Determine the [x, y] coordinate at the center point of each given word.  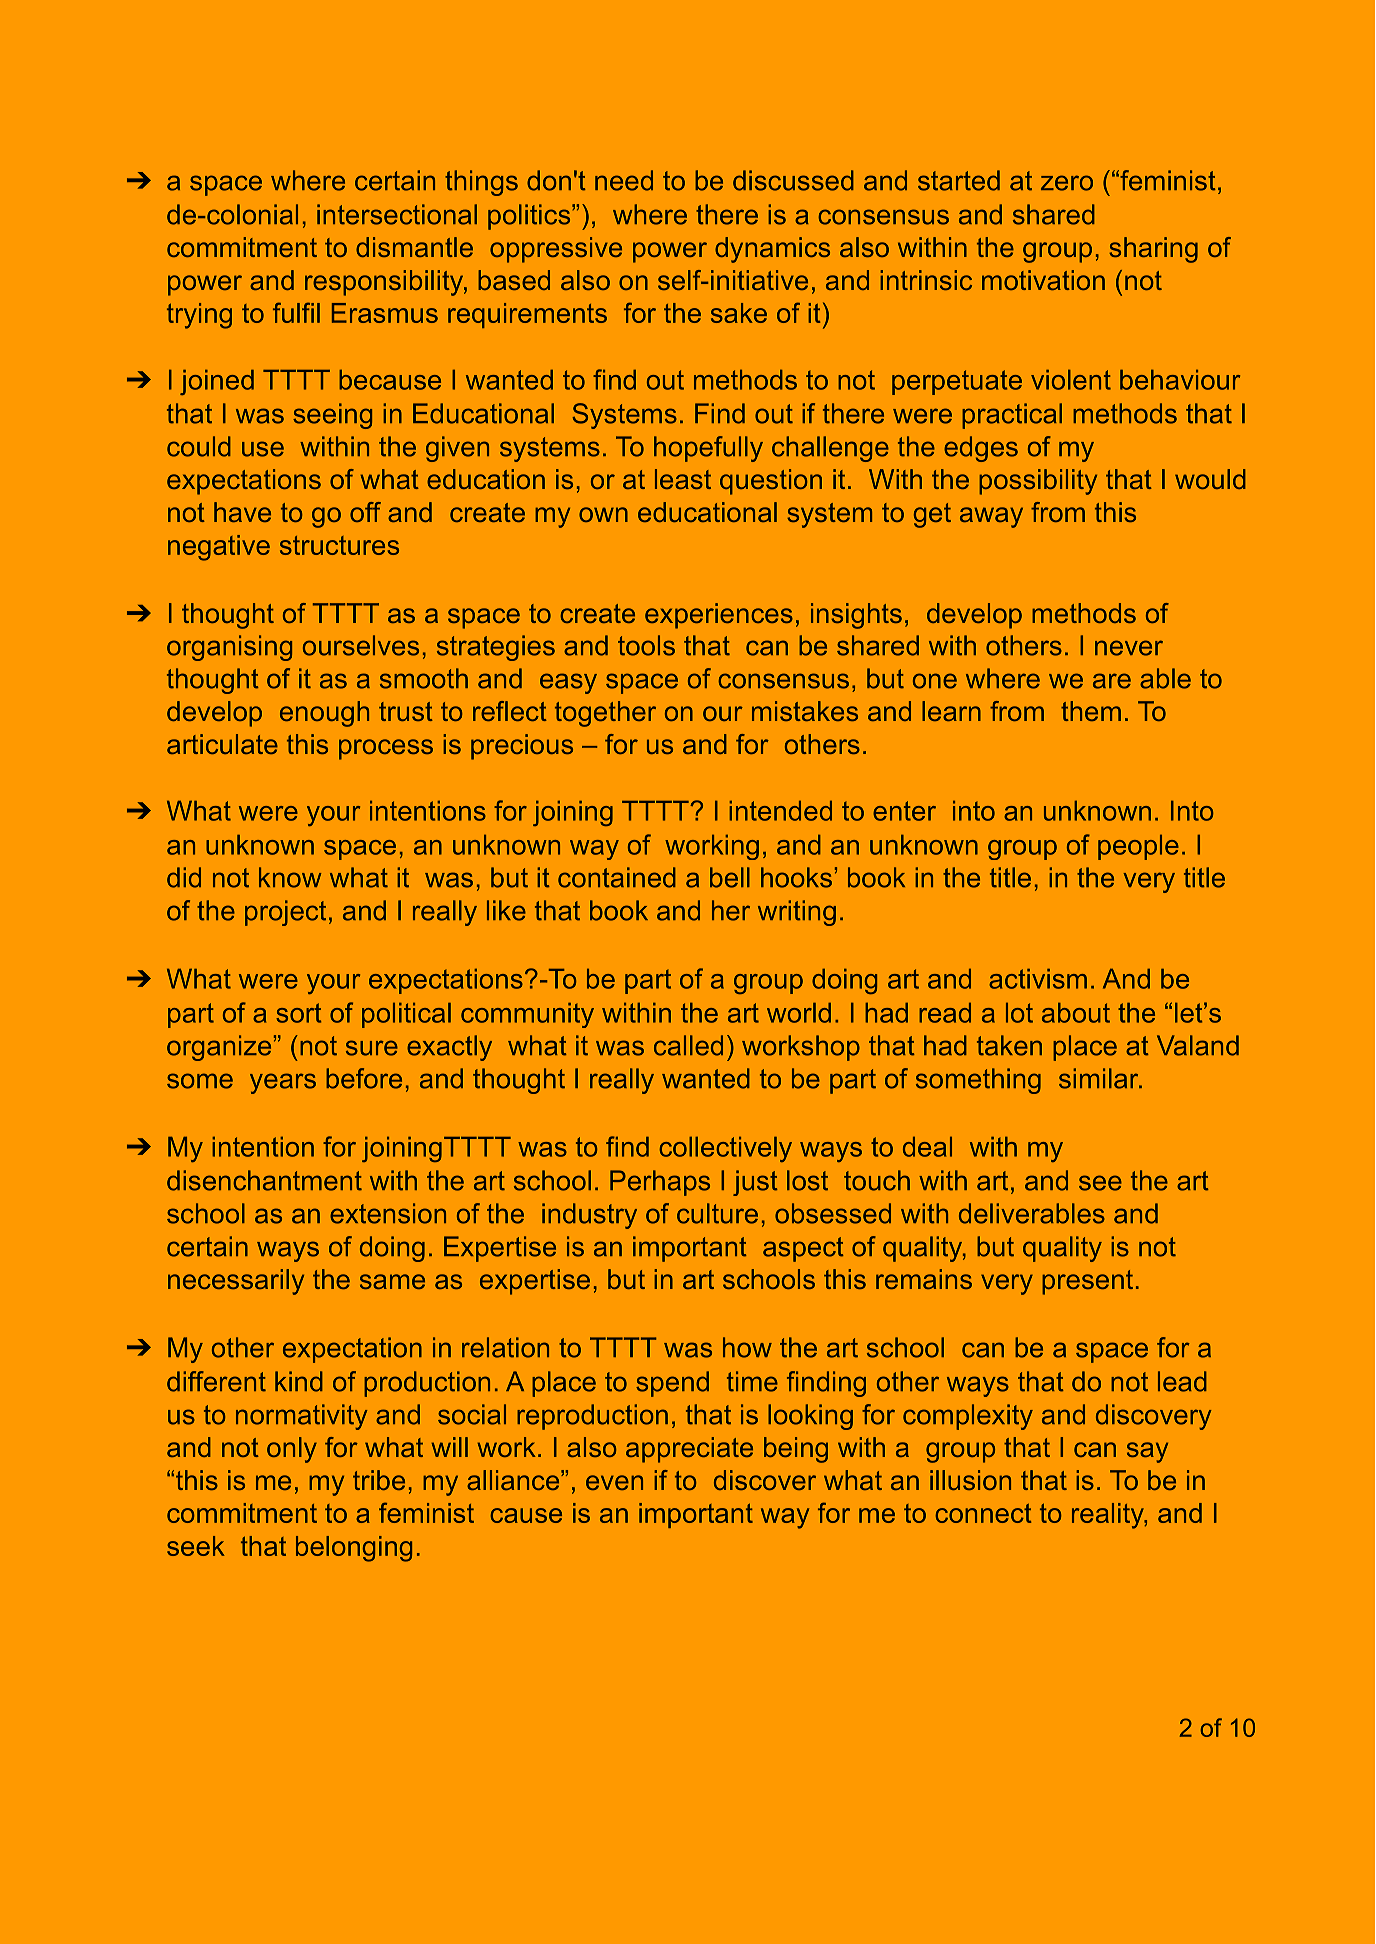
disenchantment [264, 1180]
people [1138, 847]
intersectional [397, 214]
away [991, 517]
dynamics [772, 250]
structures [339, 545]
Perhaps [660, 1183]
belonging [354, 1549]
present [1087, 1282]
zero [1067, 183]
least [683, 479]
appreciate [689, 1450]
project [285, 913]
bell [730, 877]
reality [1108, 1516]
